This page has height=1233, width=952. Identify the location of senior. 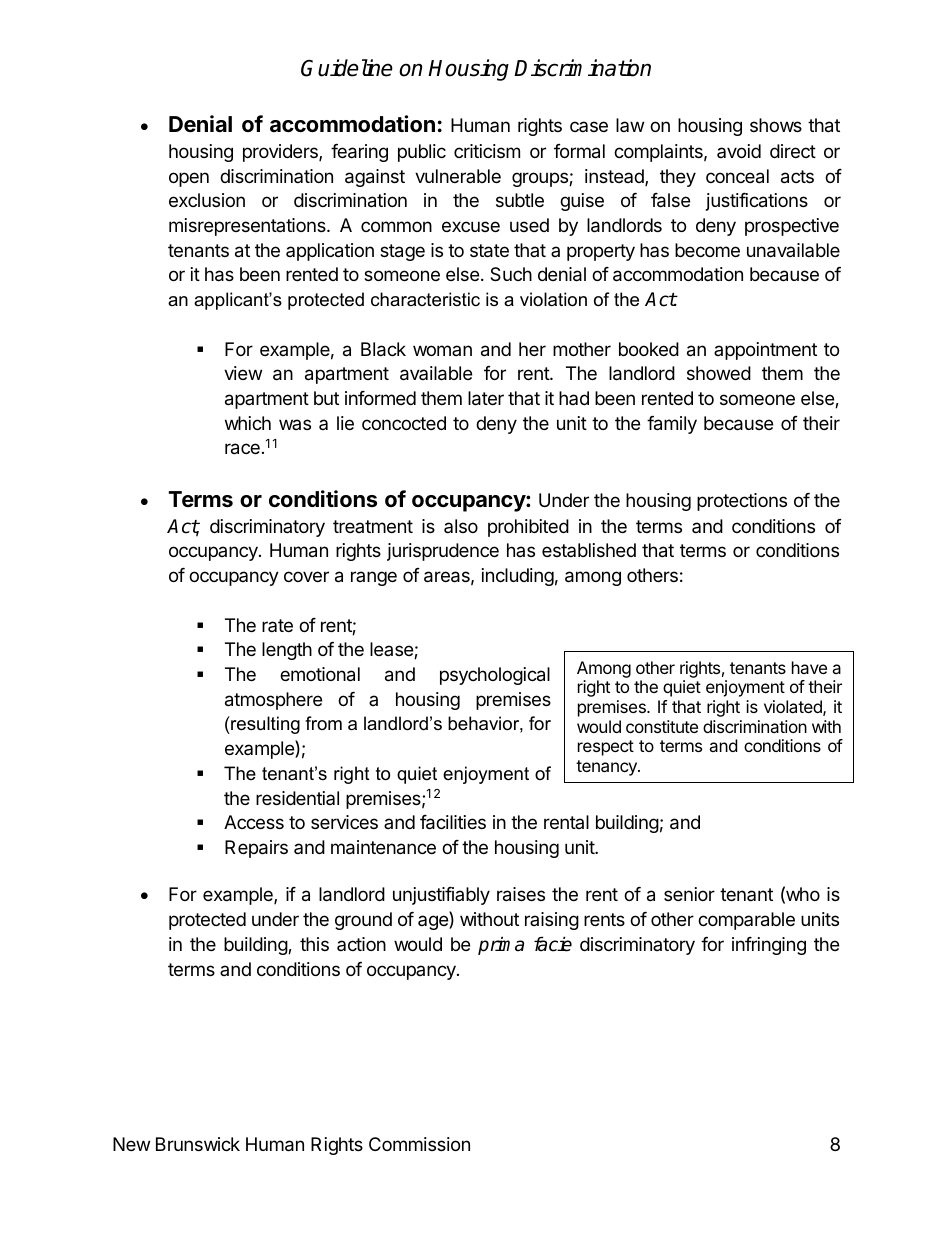
(689, 894).
